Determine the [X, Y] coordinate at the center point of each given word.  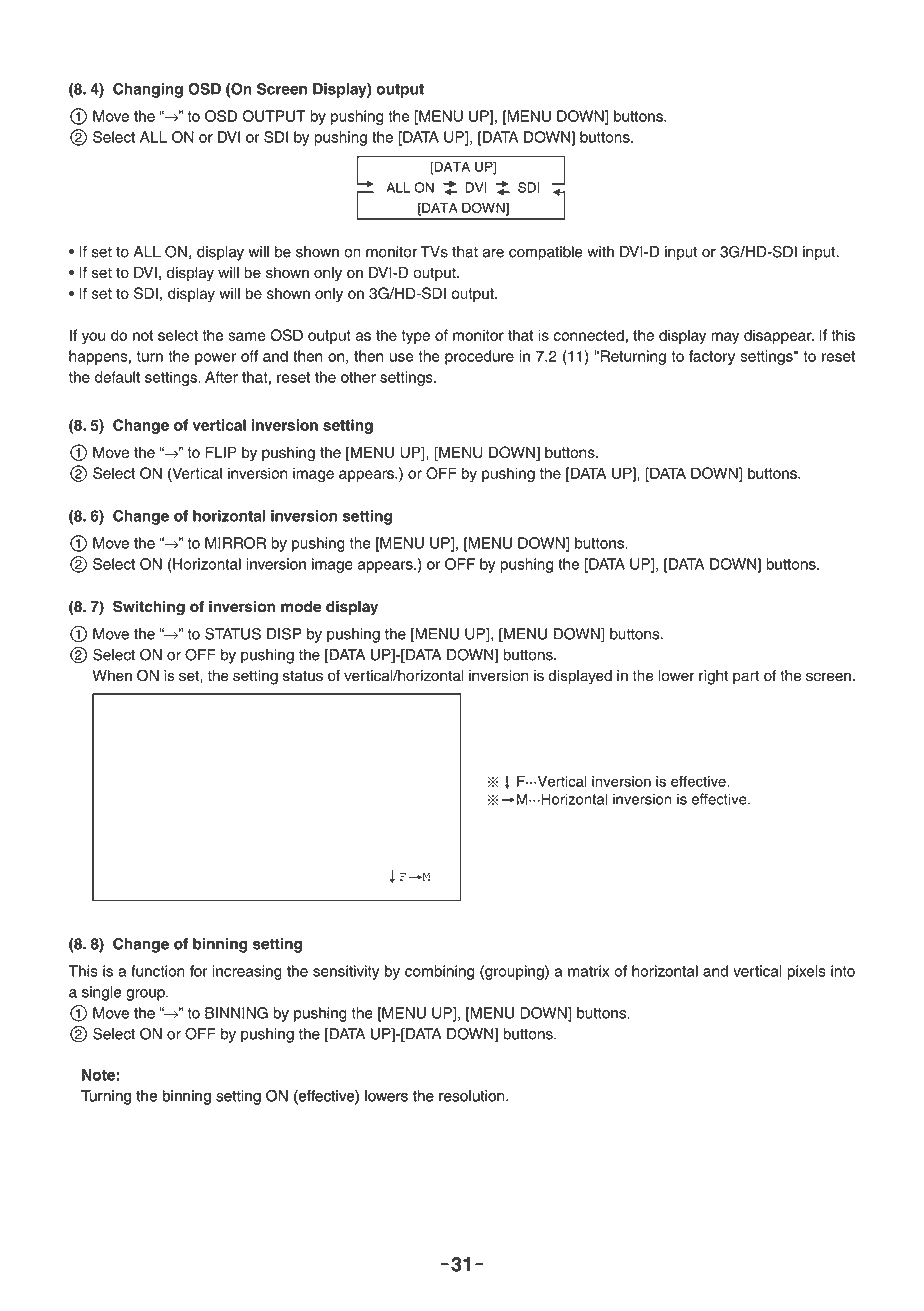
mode [301, 607]
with [600, 252]
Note [99, 1075]
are [493, 253]
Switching [149, 608]
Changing [148, 90]
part [746, 677]
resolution [473, 1096]
